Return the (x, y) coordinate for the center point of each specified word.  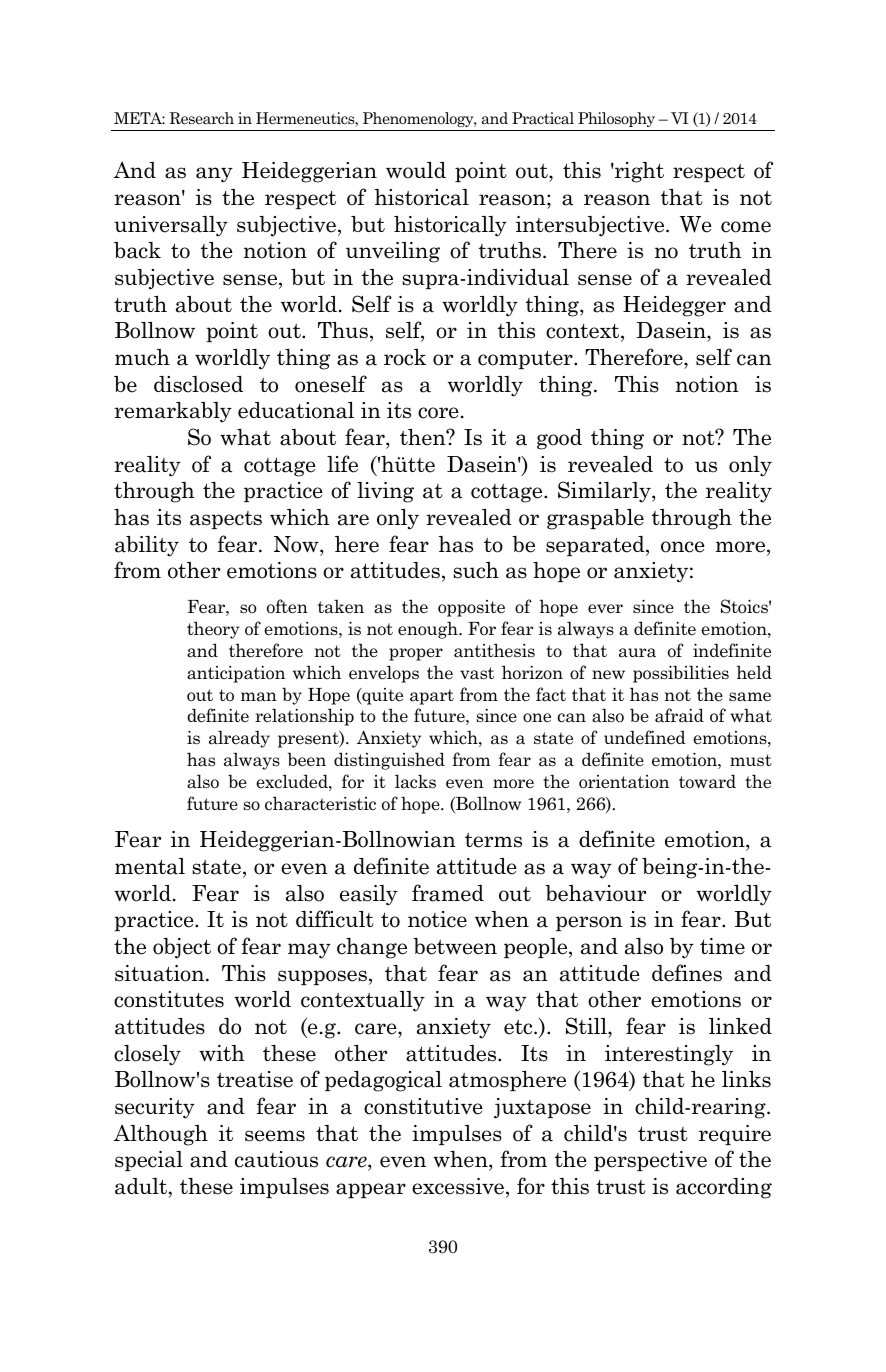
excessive (459, 1187)
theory (213, 630)
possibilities (681, 674)
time (722, 946)
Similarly (605, 492)
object (182, 948)
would (416, 170)
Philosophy (616, 119)
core (438, 413)
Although (161, 1135)
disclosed (198, 384)
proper (416, 654)
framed (448, 893)
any (214, 175)
